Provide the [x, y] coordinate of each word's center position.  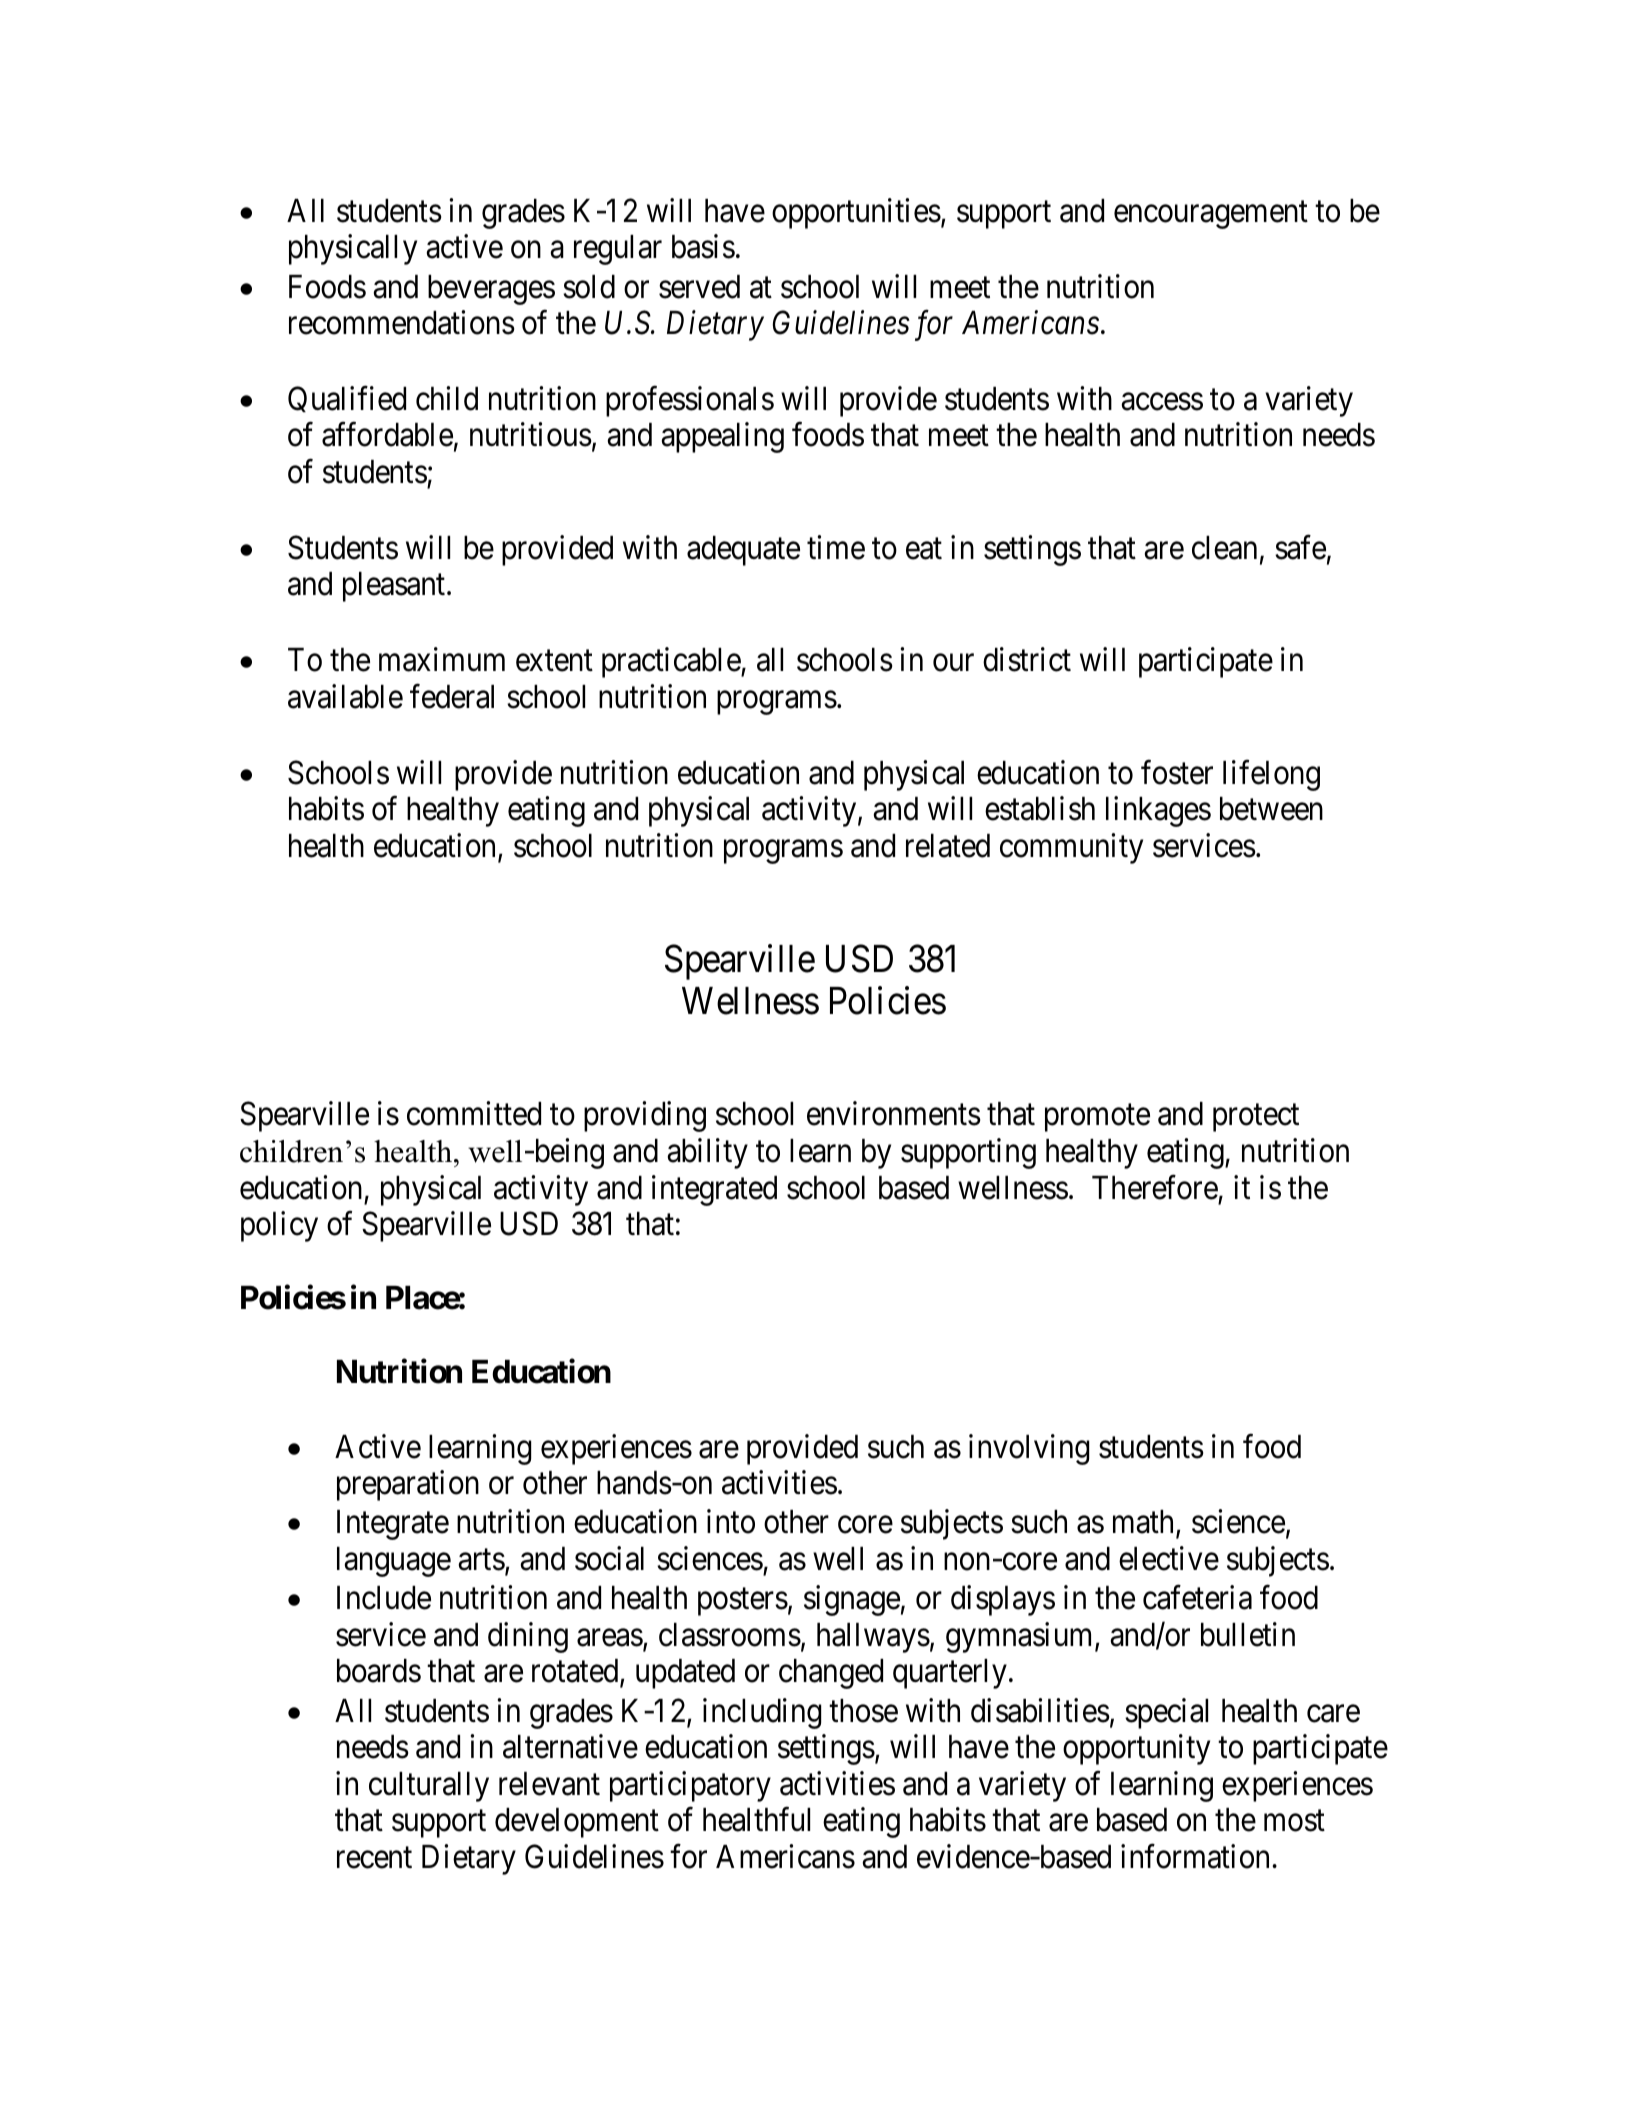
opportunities [856, 213]
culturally [429, 1787]
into [731, 1522]
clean [1224, 548]
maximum [442, 659]
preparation [408, 1485]
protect [1256, 1118]
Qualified [347, 399]
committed [474, 1114]
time [836, 547]
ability [707, 1153]
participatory [690, 1786]
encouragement [1211, 215]
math [1145, 1523]
